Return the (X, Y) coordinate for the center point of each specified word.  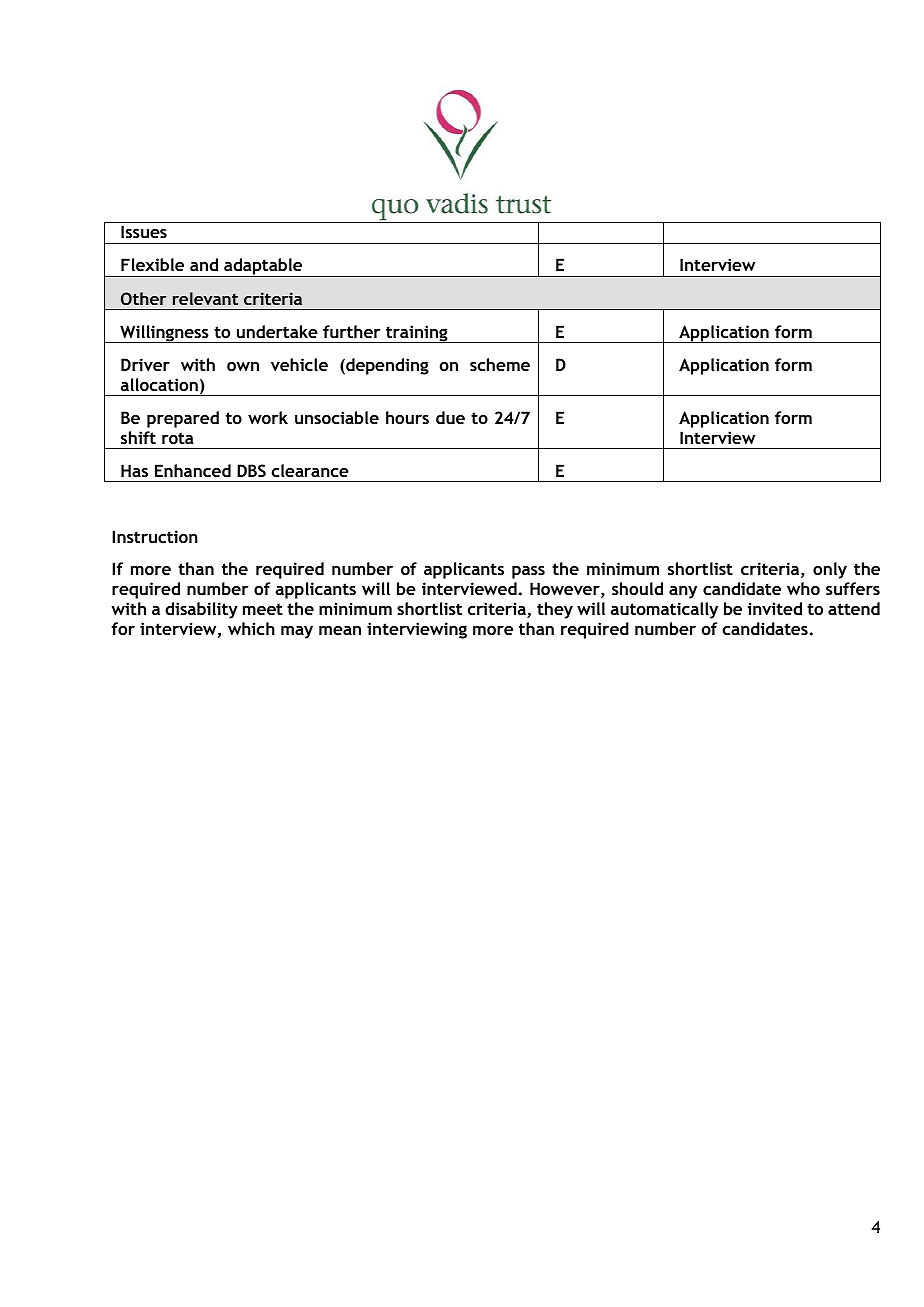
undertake (277, 331)
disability (201, 610)
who (803, 588)
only (830, 570)
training (417, 334)
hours (407, 417)
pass (528, 572)
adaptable (263, 267)
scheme (500, 364)
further (352, 331)
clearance (310, 470)
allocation (159, 384)
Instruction (155, 536)
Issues (144, 231)
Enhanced (193, 470)
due (450, 417)
